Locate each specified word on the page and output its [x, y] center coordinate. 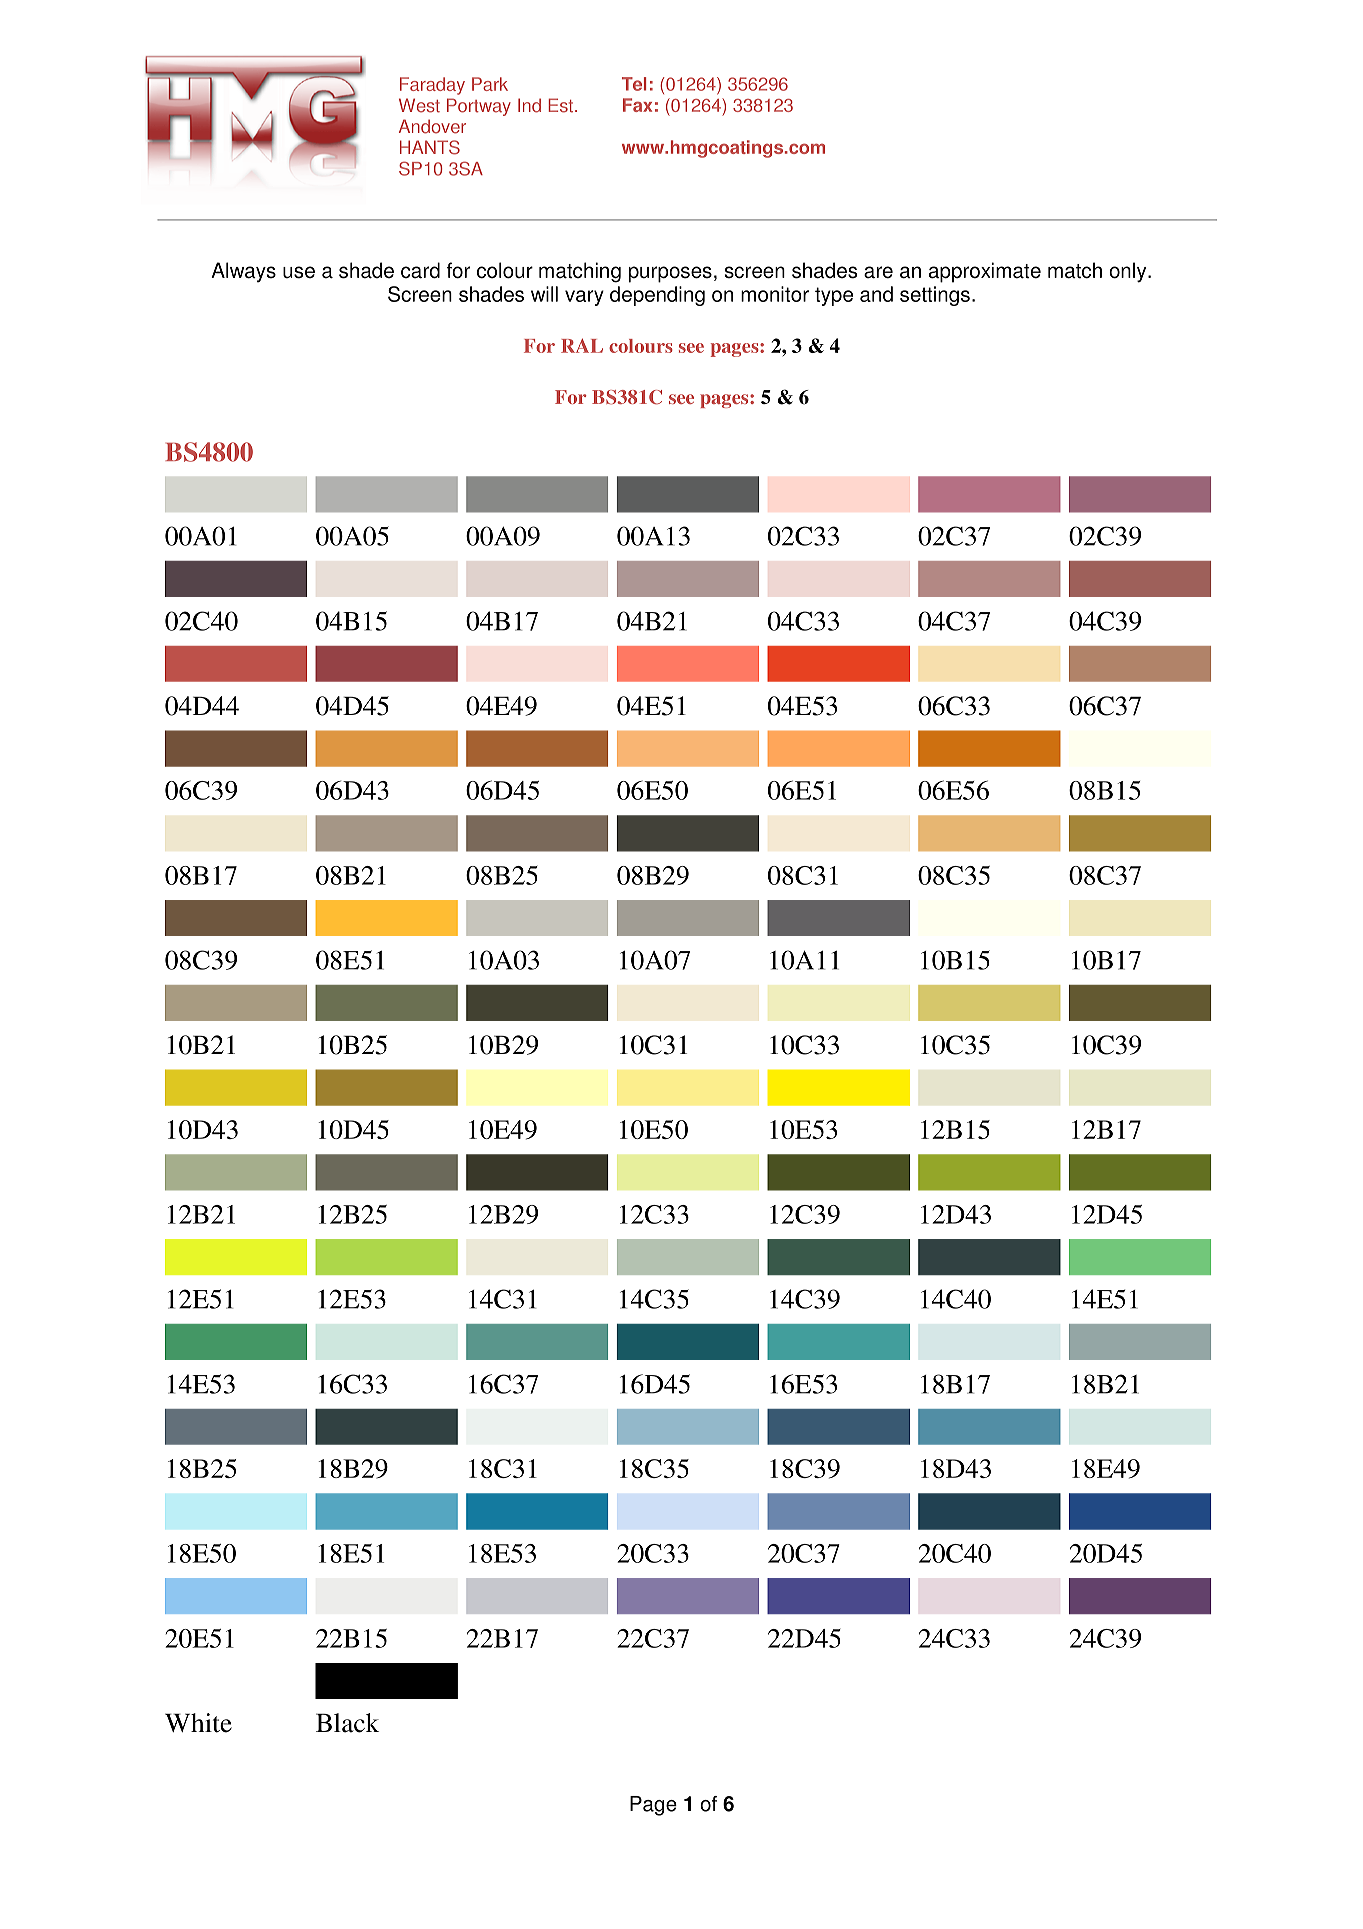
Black [347, 1723]
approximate [985, 272]
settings [935, 296]
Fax [637, 105]
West [419, 105]
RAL [582, 346]
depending [657, 296]
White [198, 1723]
